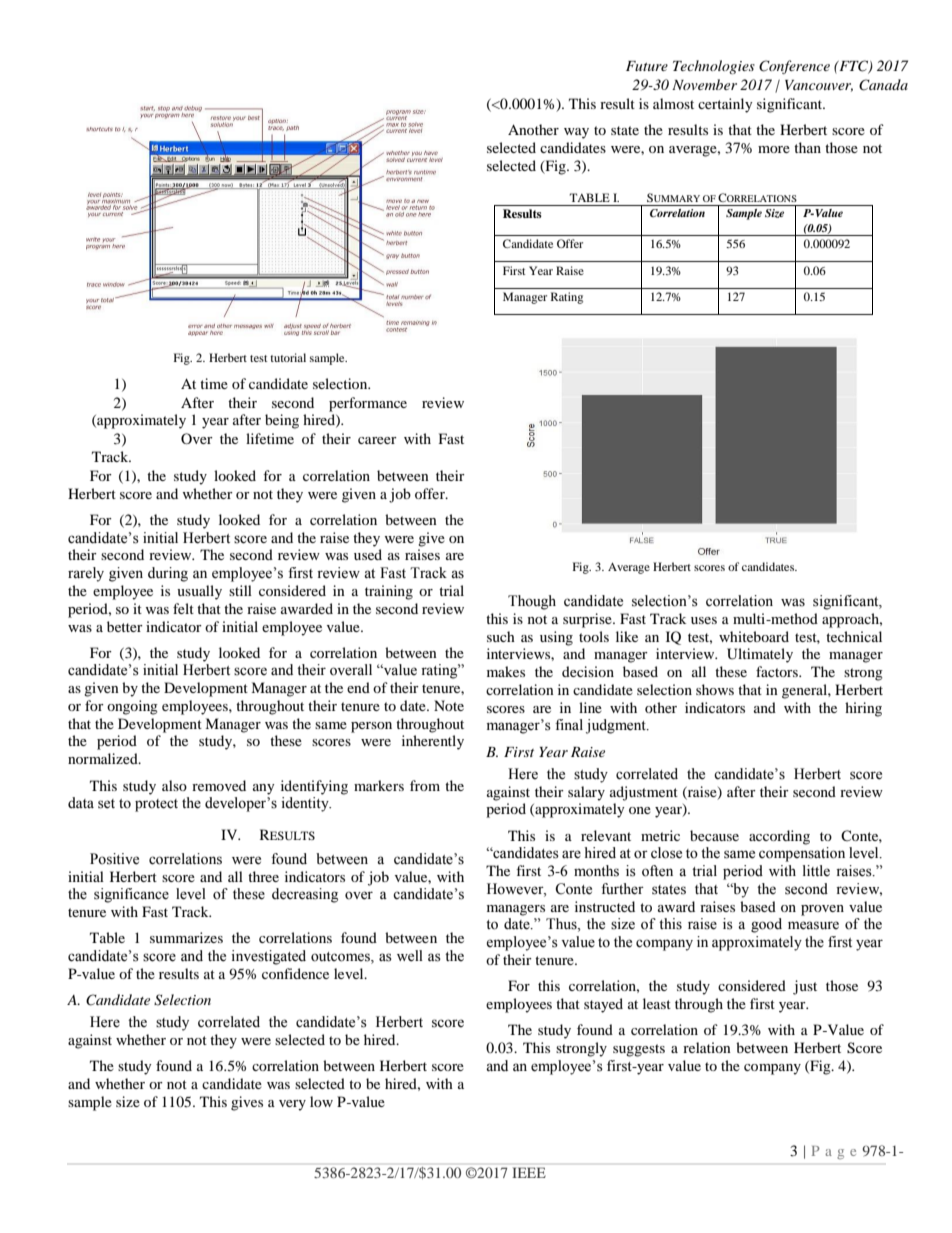  Describe the element at coordinates (529, 1172) in the page. I see `IEEE` at that location.
